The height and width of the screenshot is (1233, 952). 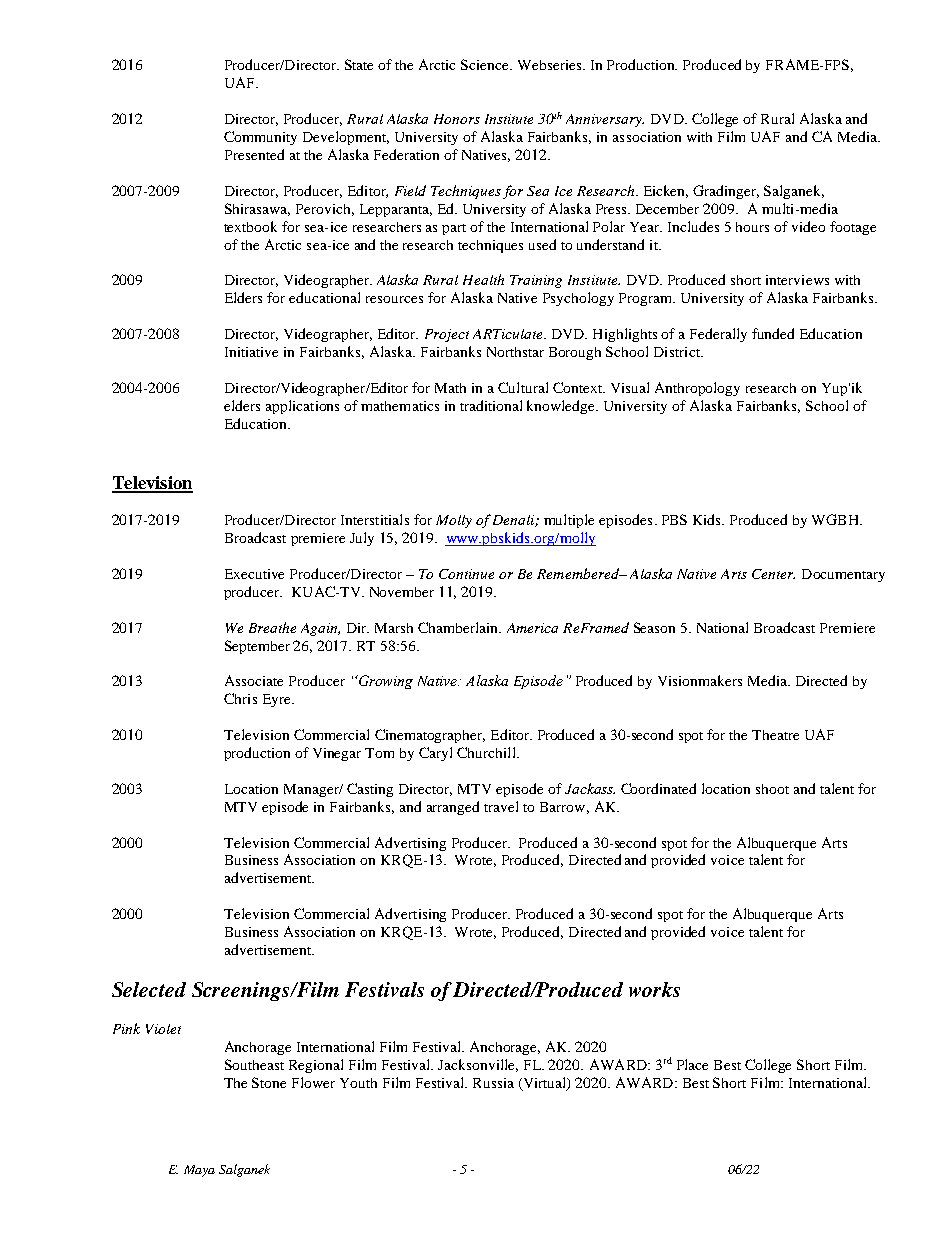 I want to click on Maya, so click(x=199, y=1171).
